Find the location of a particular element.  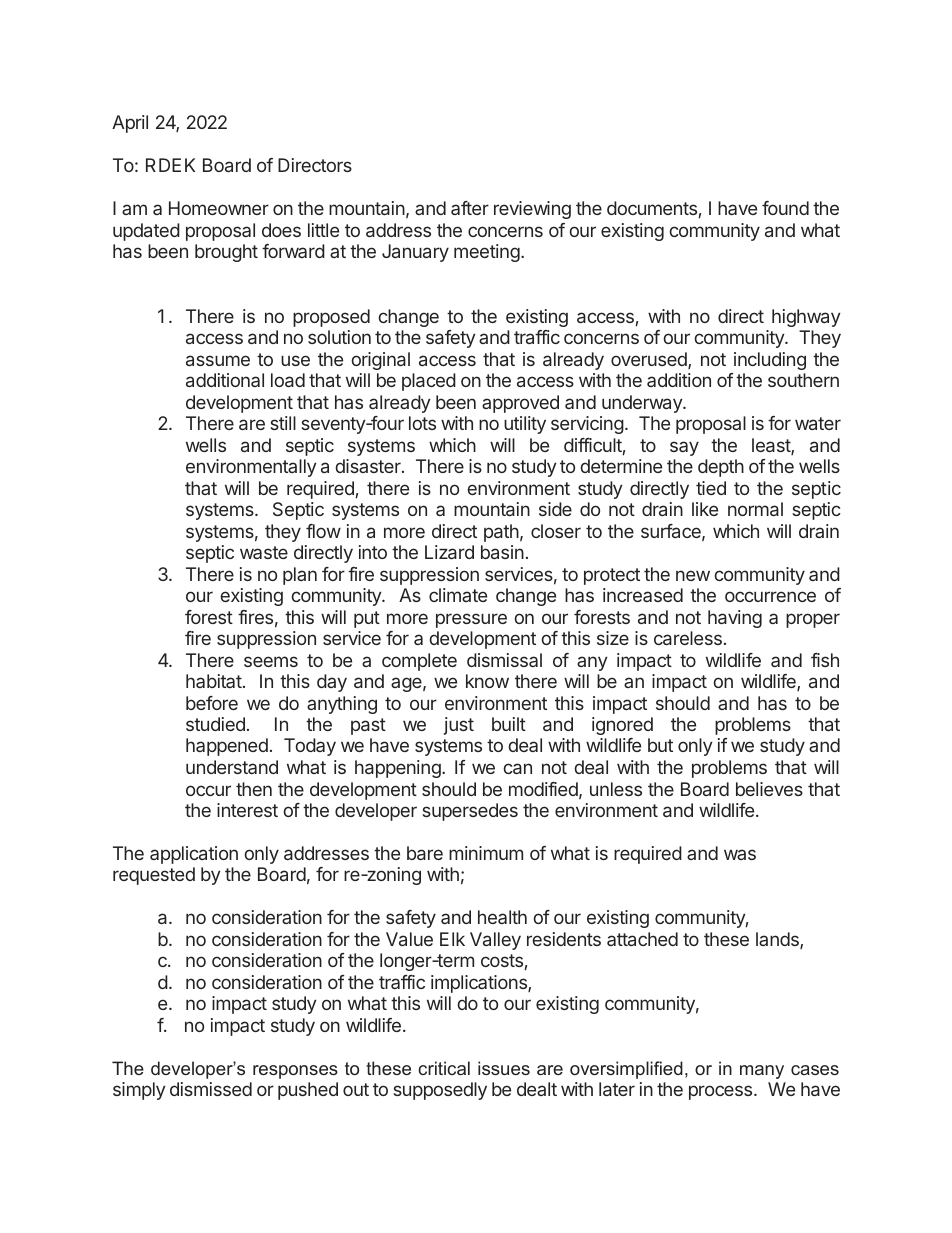

having is located at coordinates (735, 619).
